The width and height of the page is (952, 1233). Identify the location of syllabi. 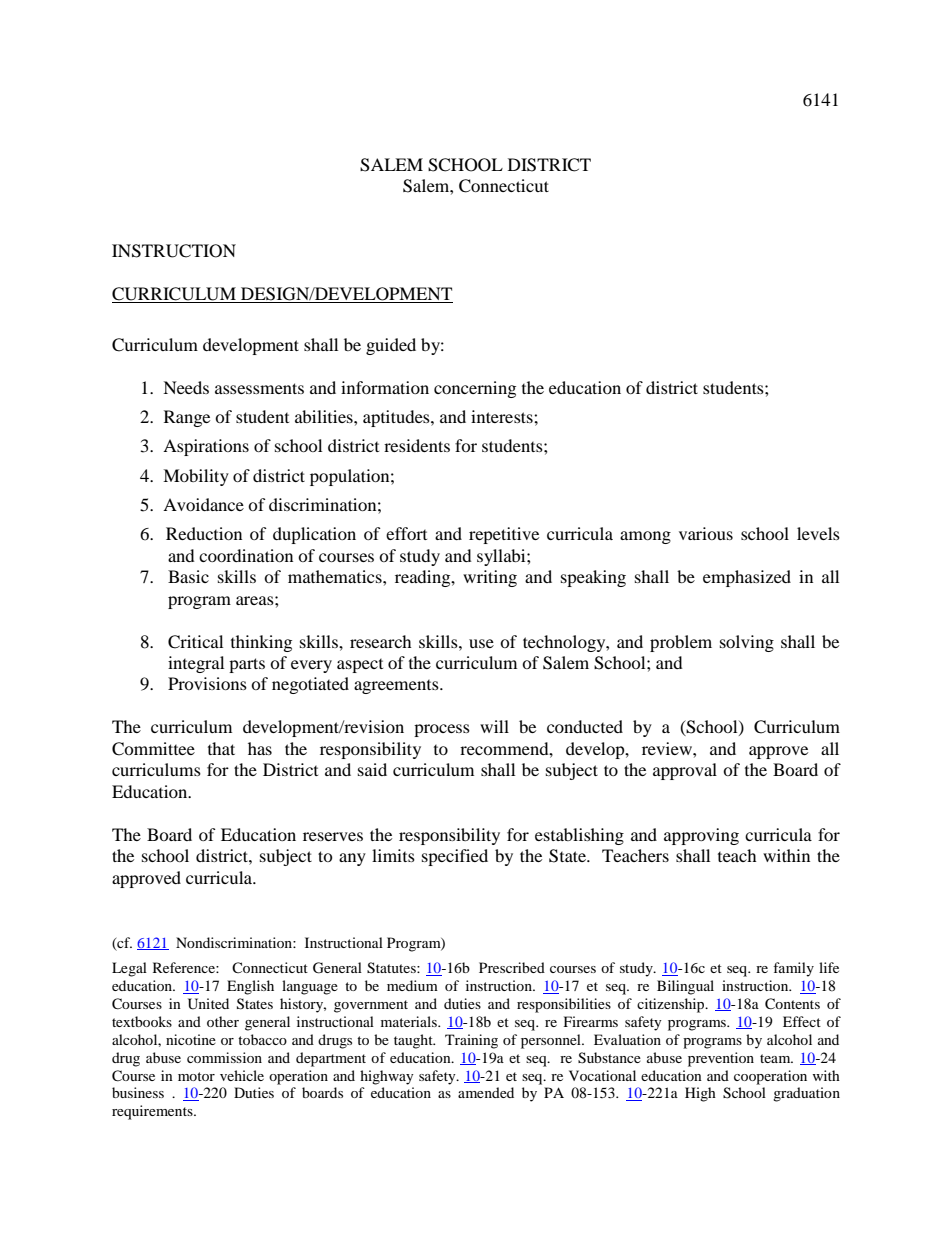
(502, 557).
